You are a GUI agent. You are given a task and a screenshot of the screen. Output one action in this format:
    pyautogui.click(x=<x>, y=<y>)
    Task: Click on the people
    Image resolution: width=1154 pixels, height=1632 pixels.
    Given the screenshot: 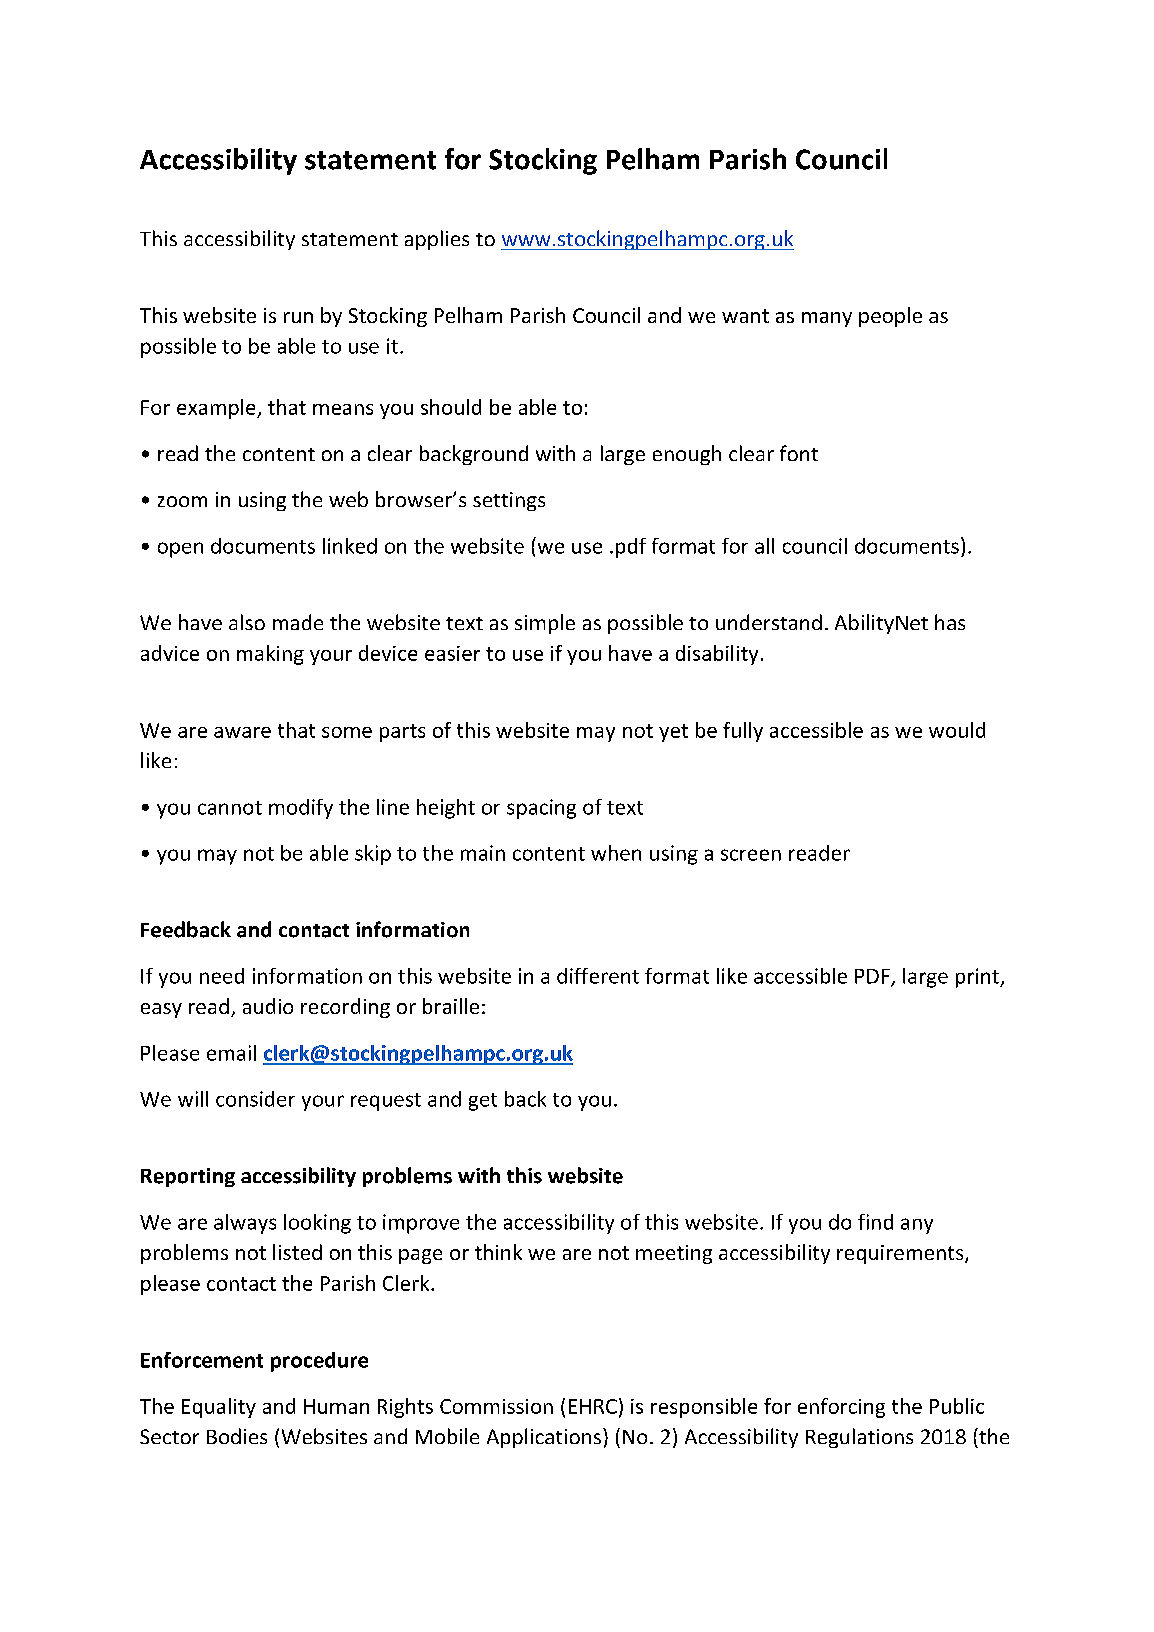 What is the action you would take?
    pyautogui.click(x=890, y=317)
